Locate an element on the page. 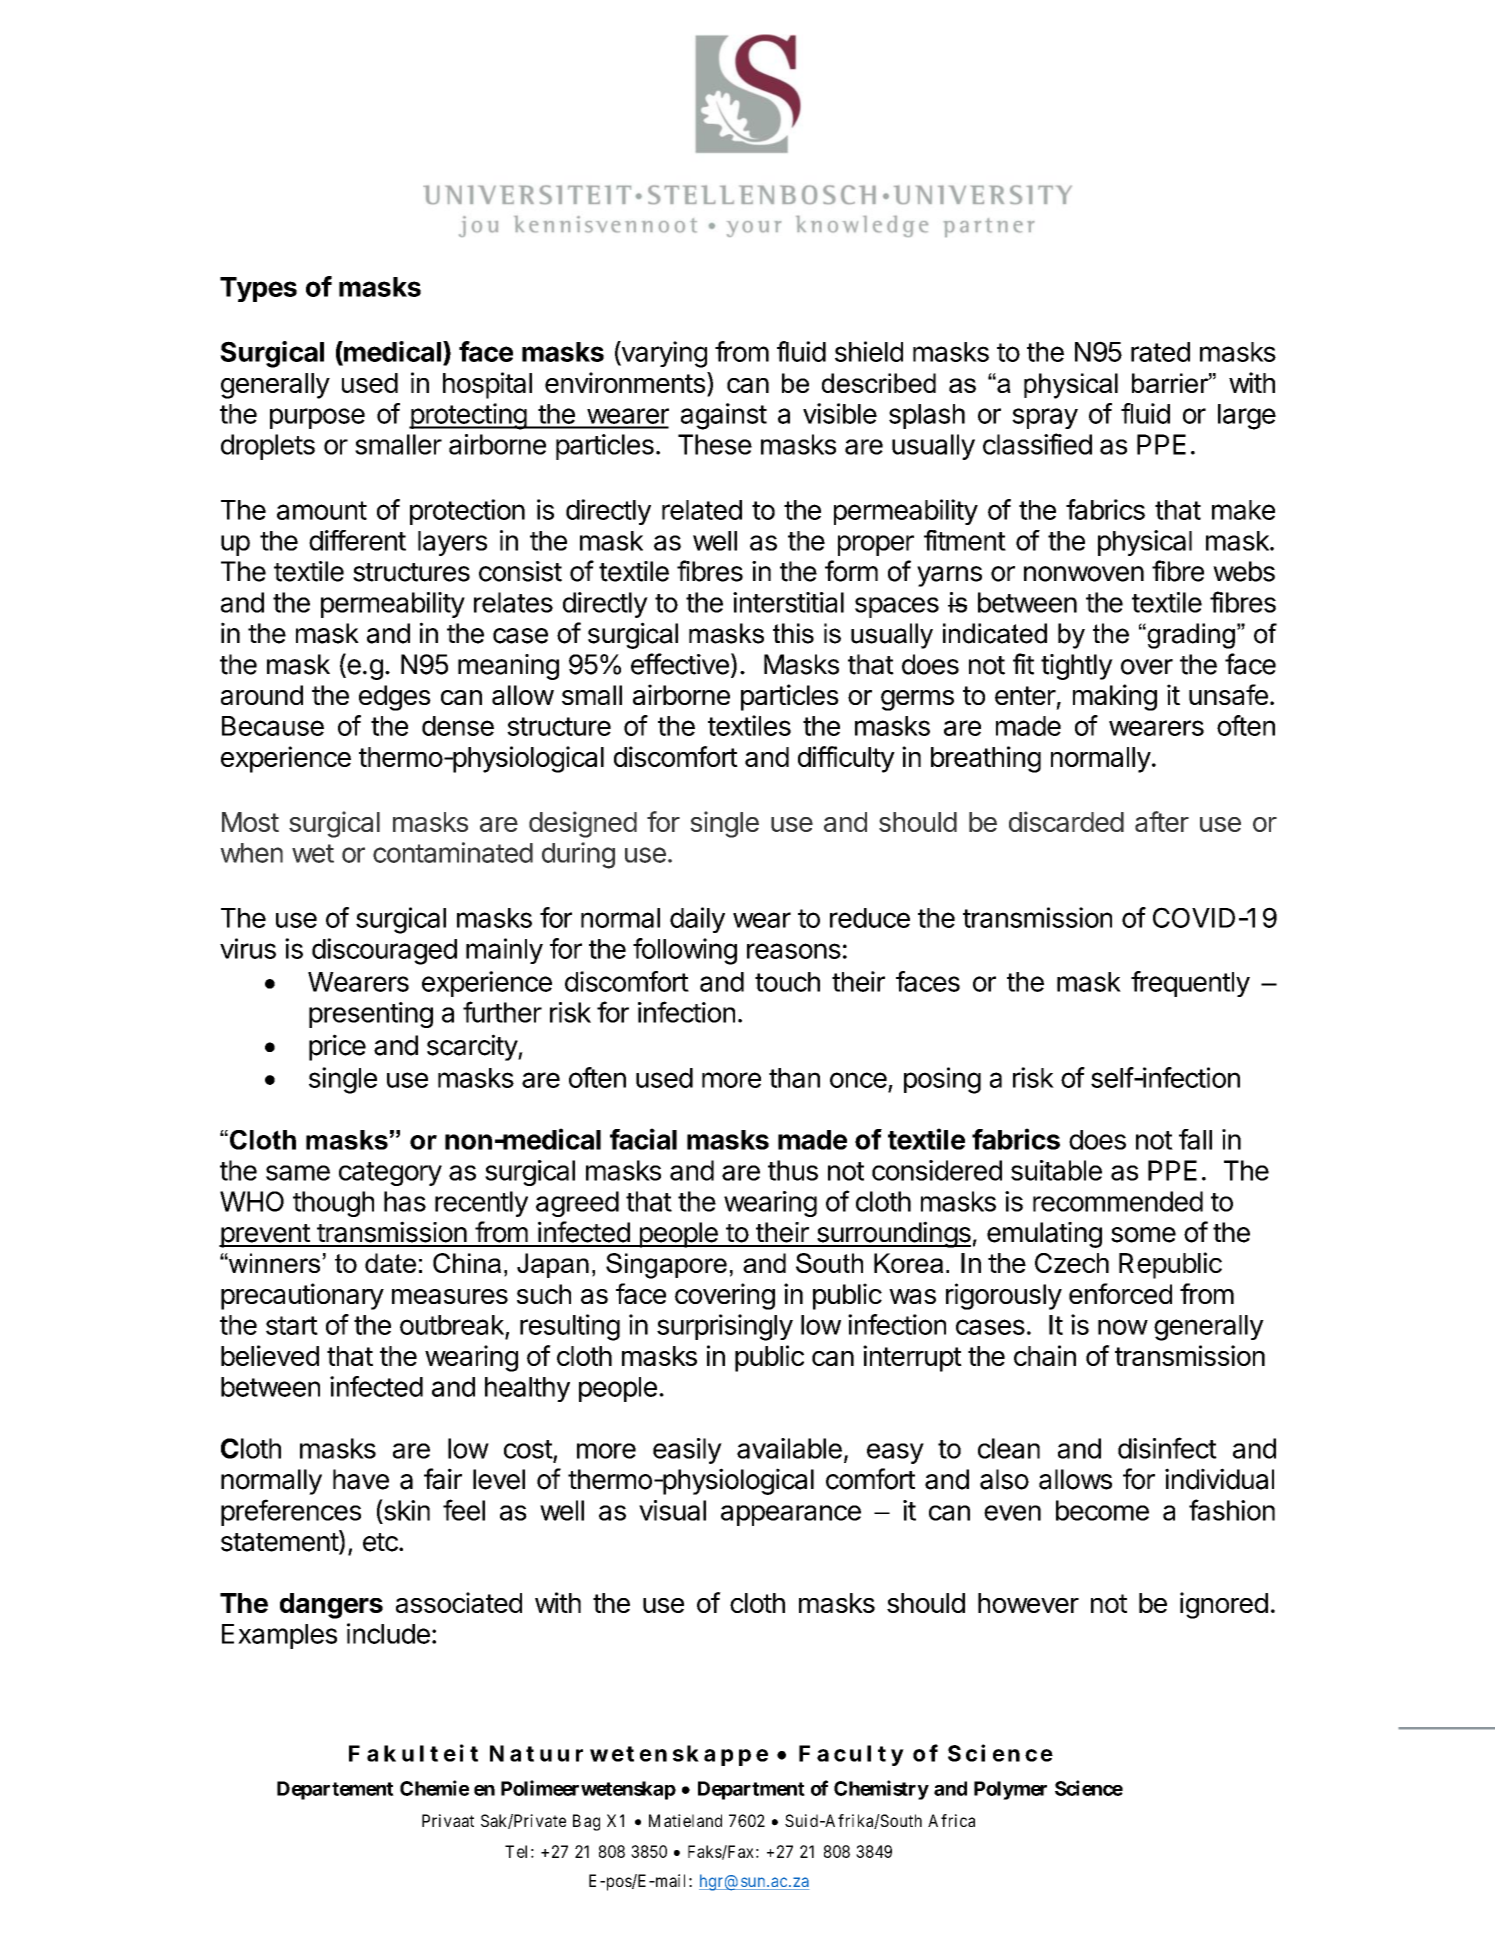 The height and width of the document is (1934, 1495). Departement is located at coordinates (335, 1790).
